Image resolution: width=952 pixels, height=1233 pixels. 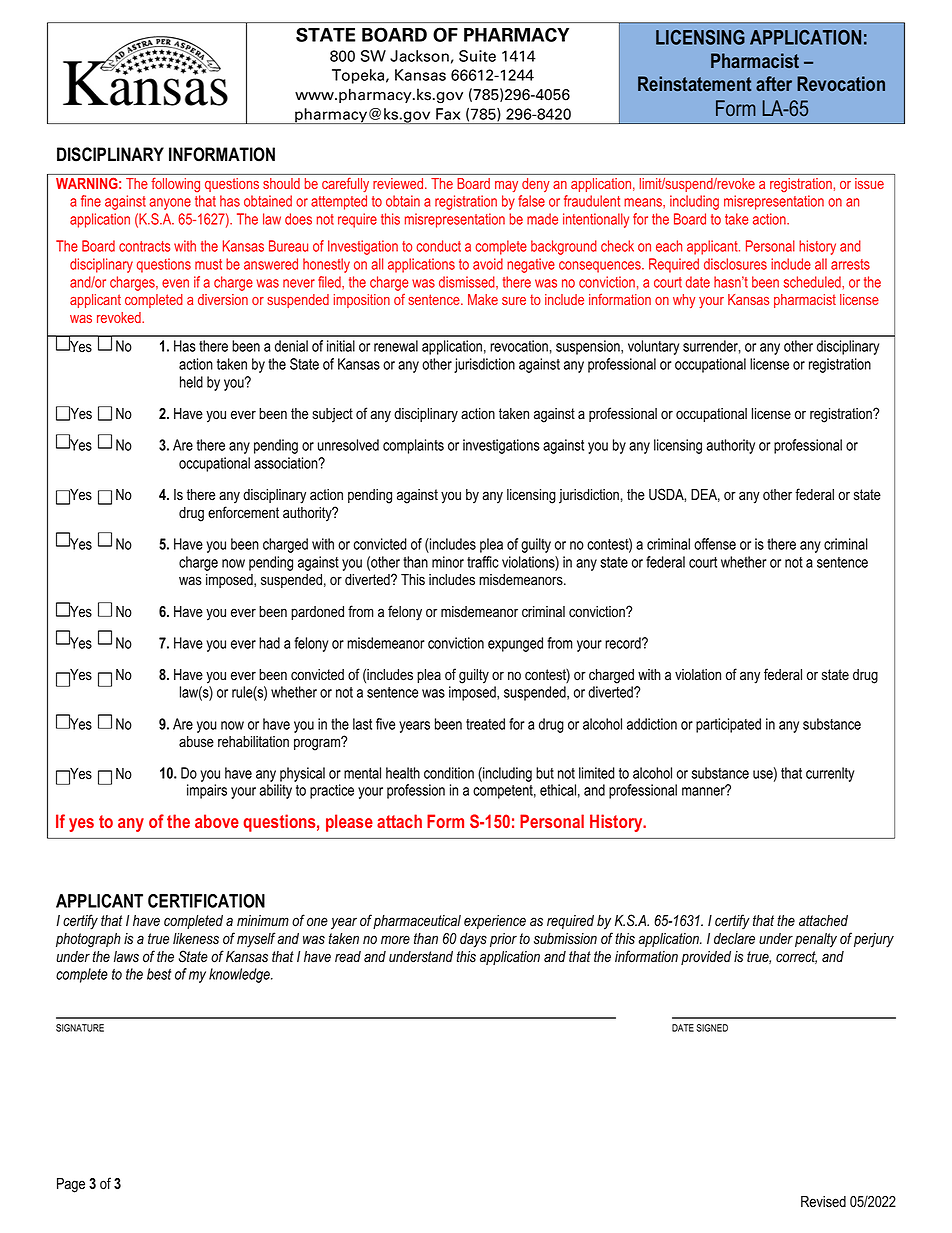 What do you see at coordinates (816, 940) in the screenshot?
I see `penalty` at bounding box center [816, 940].
